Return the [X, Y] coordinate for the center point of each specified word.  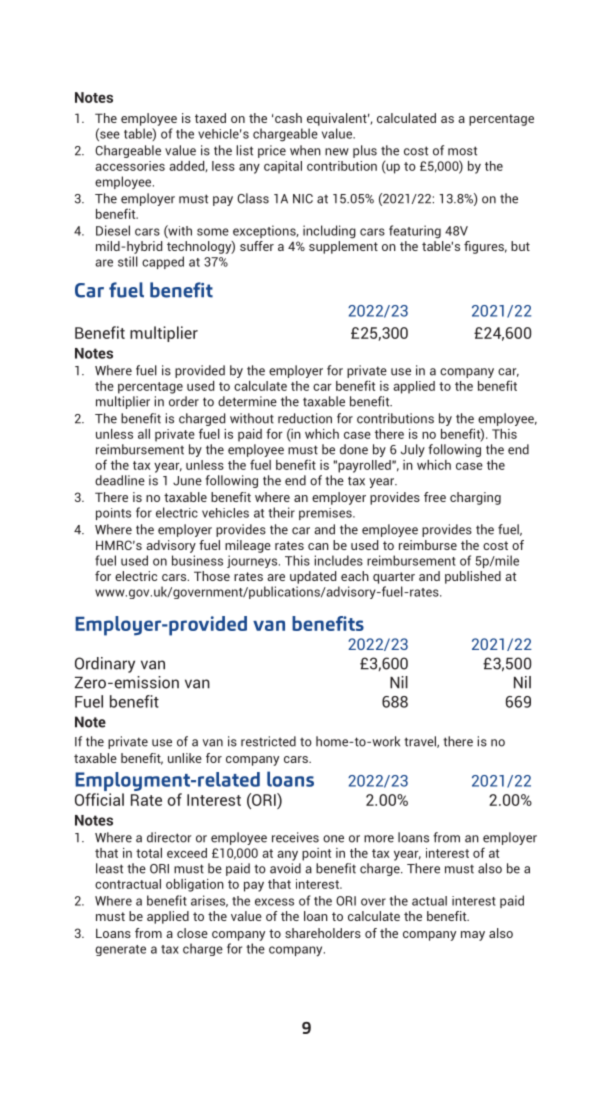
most [462, 151]
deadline [120, 480]
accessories [130, 166]
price [272, 151]
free [435, 497]
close [192, 933]
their [281, 512]
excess [274, 902]
